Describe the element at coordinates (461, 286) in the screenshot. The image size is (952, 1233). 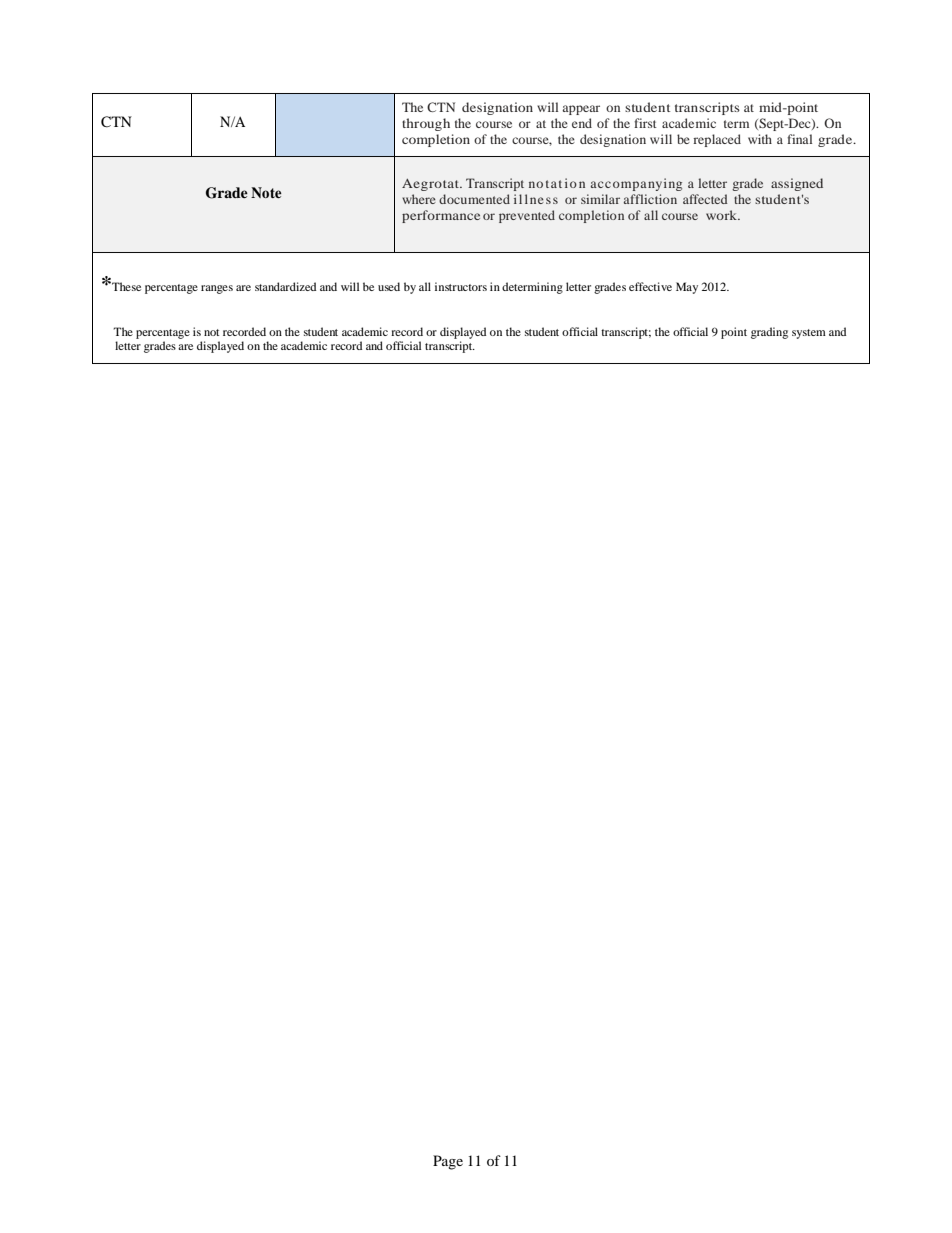
I see `instructors` at that location.
